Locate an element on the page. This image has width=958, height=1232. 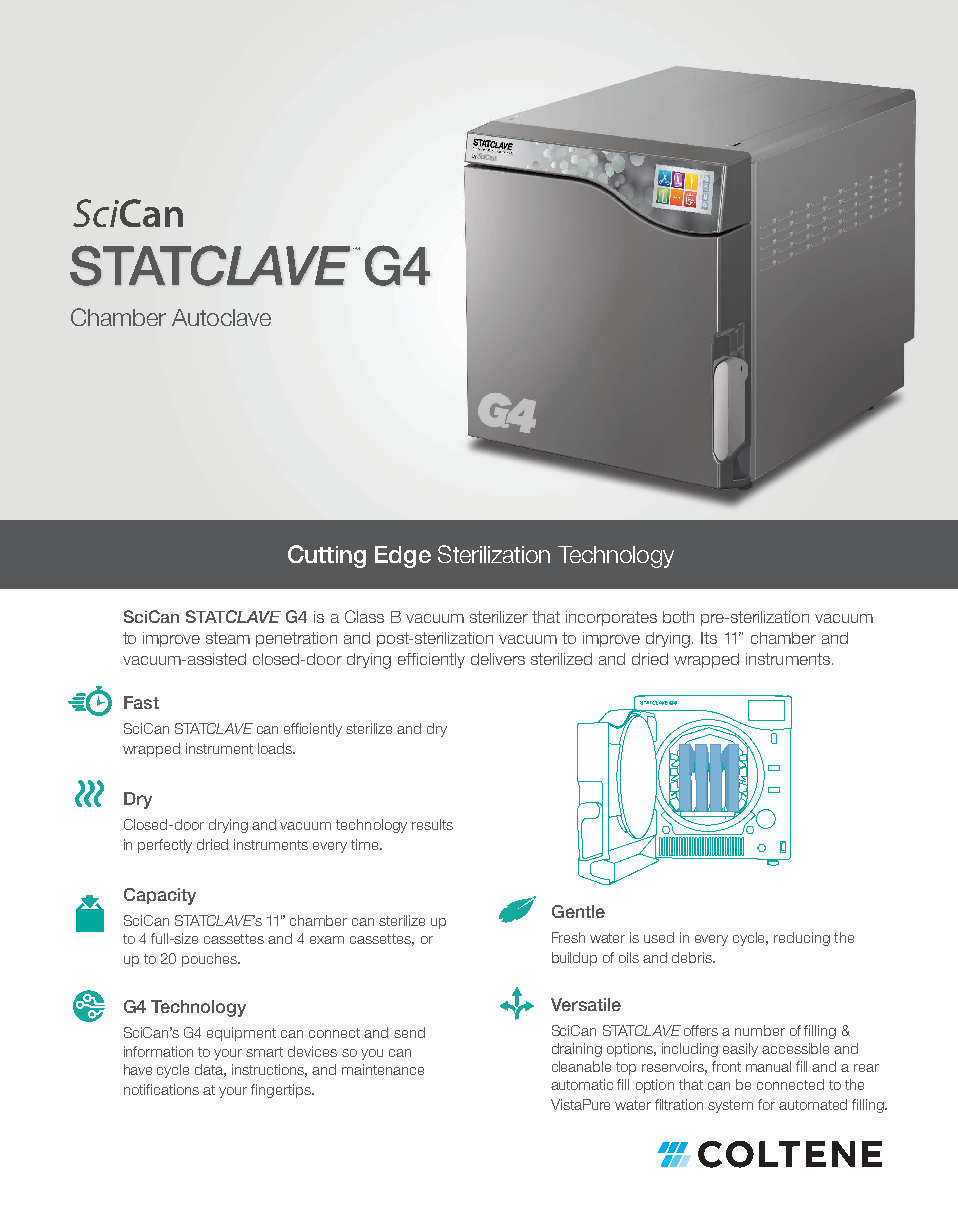
perfectly is located at coordinates (165, 846).
